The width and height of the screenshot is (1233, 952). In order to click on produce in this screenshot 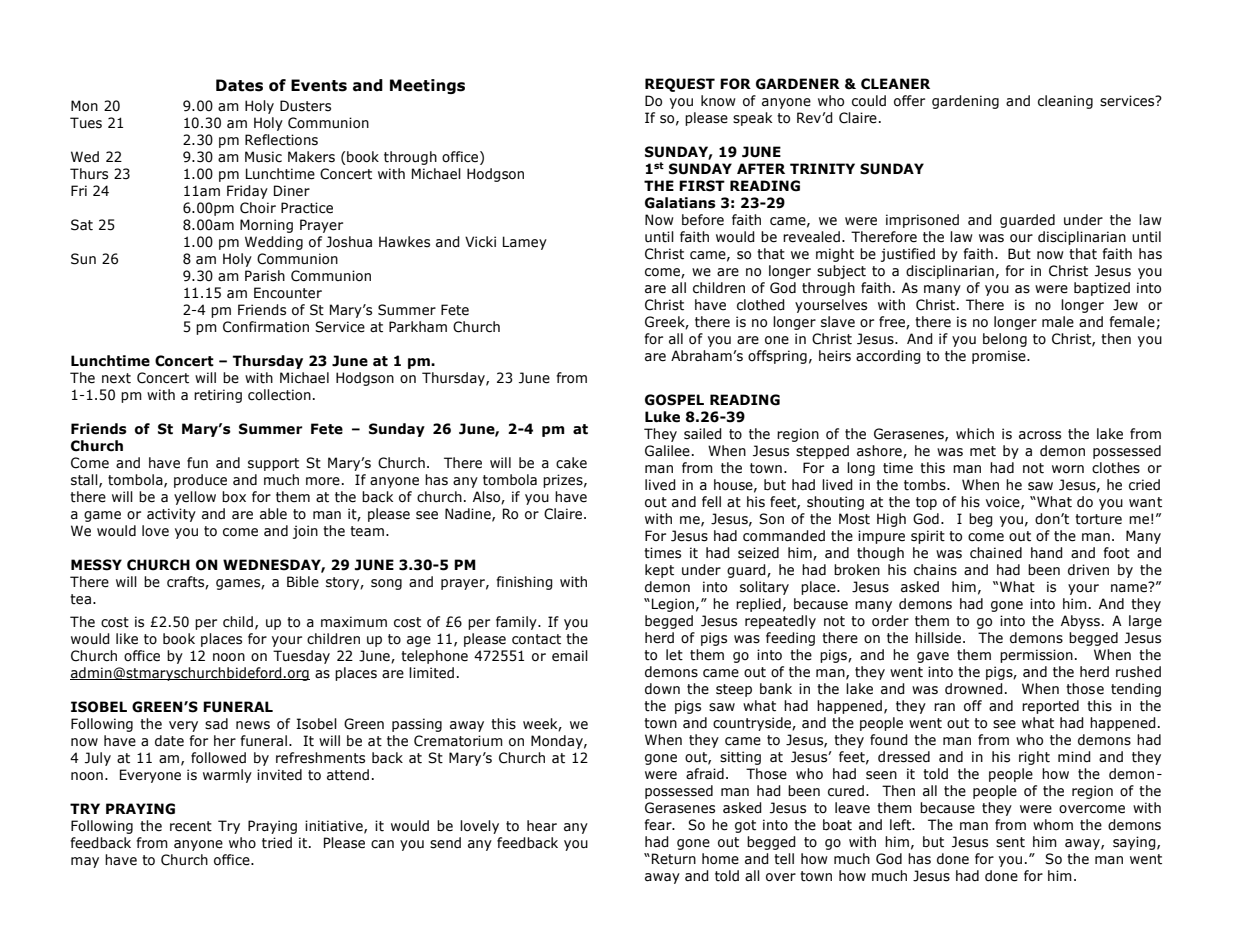, I will do `click(200, 481)`.
